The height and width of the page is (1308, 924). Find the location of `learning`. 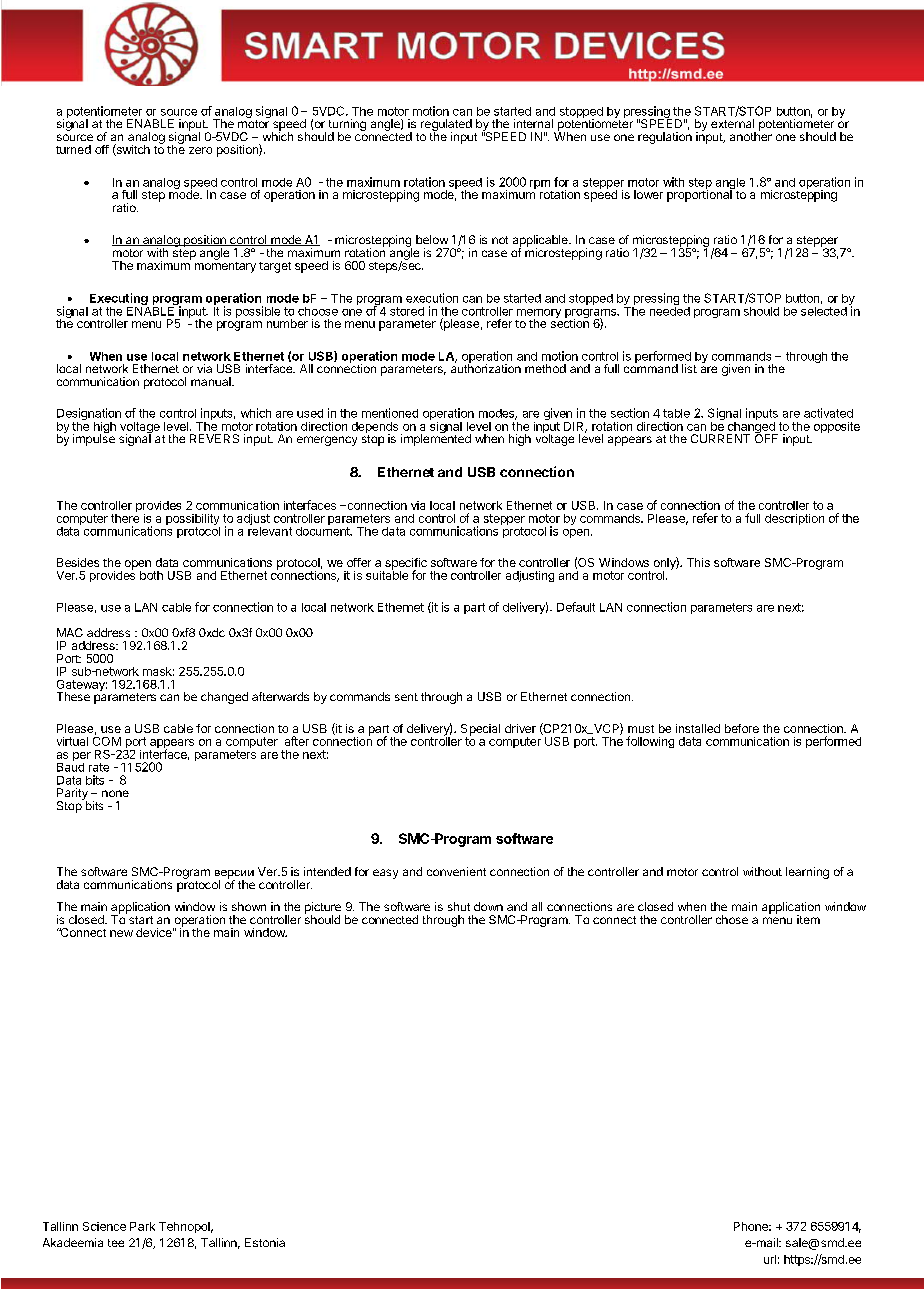

learning is located at coordinates (807, 873).
